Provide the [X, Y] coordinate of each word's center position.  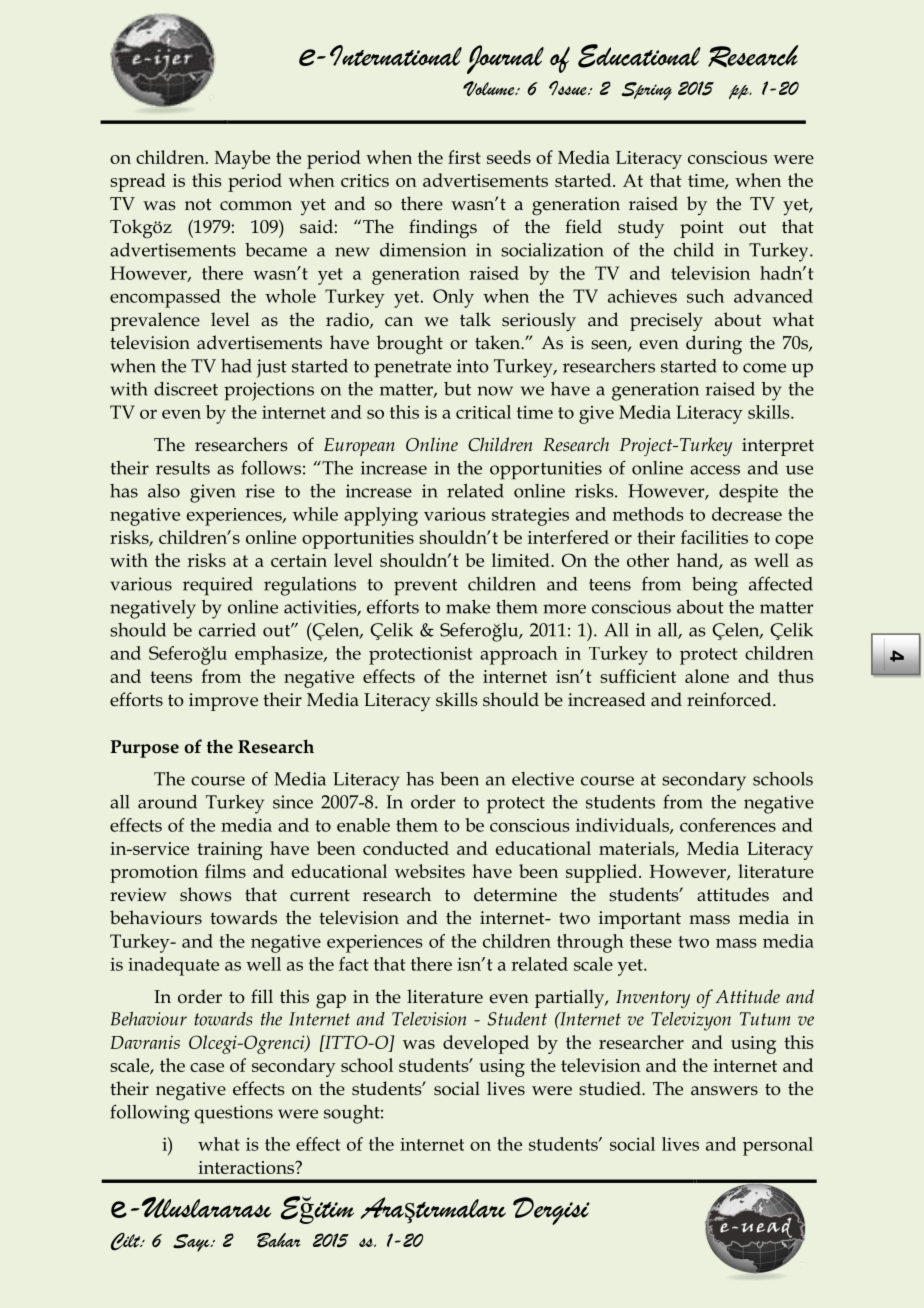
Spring [647, 91]
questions [234, 1114]
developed [486, 1044]
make [468, 607]
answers [724, 1091]
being [715, 586]
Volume [490, 88]
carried [227, 630]
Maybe [242, 159]
